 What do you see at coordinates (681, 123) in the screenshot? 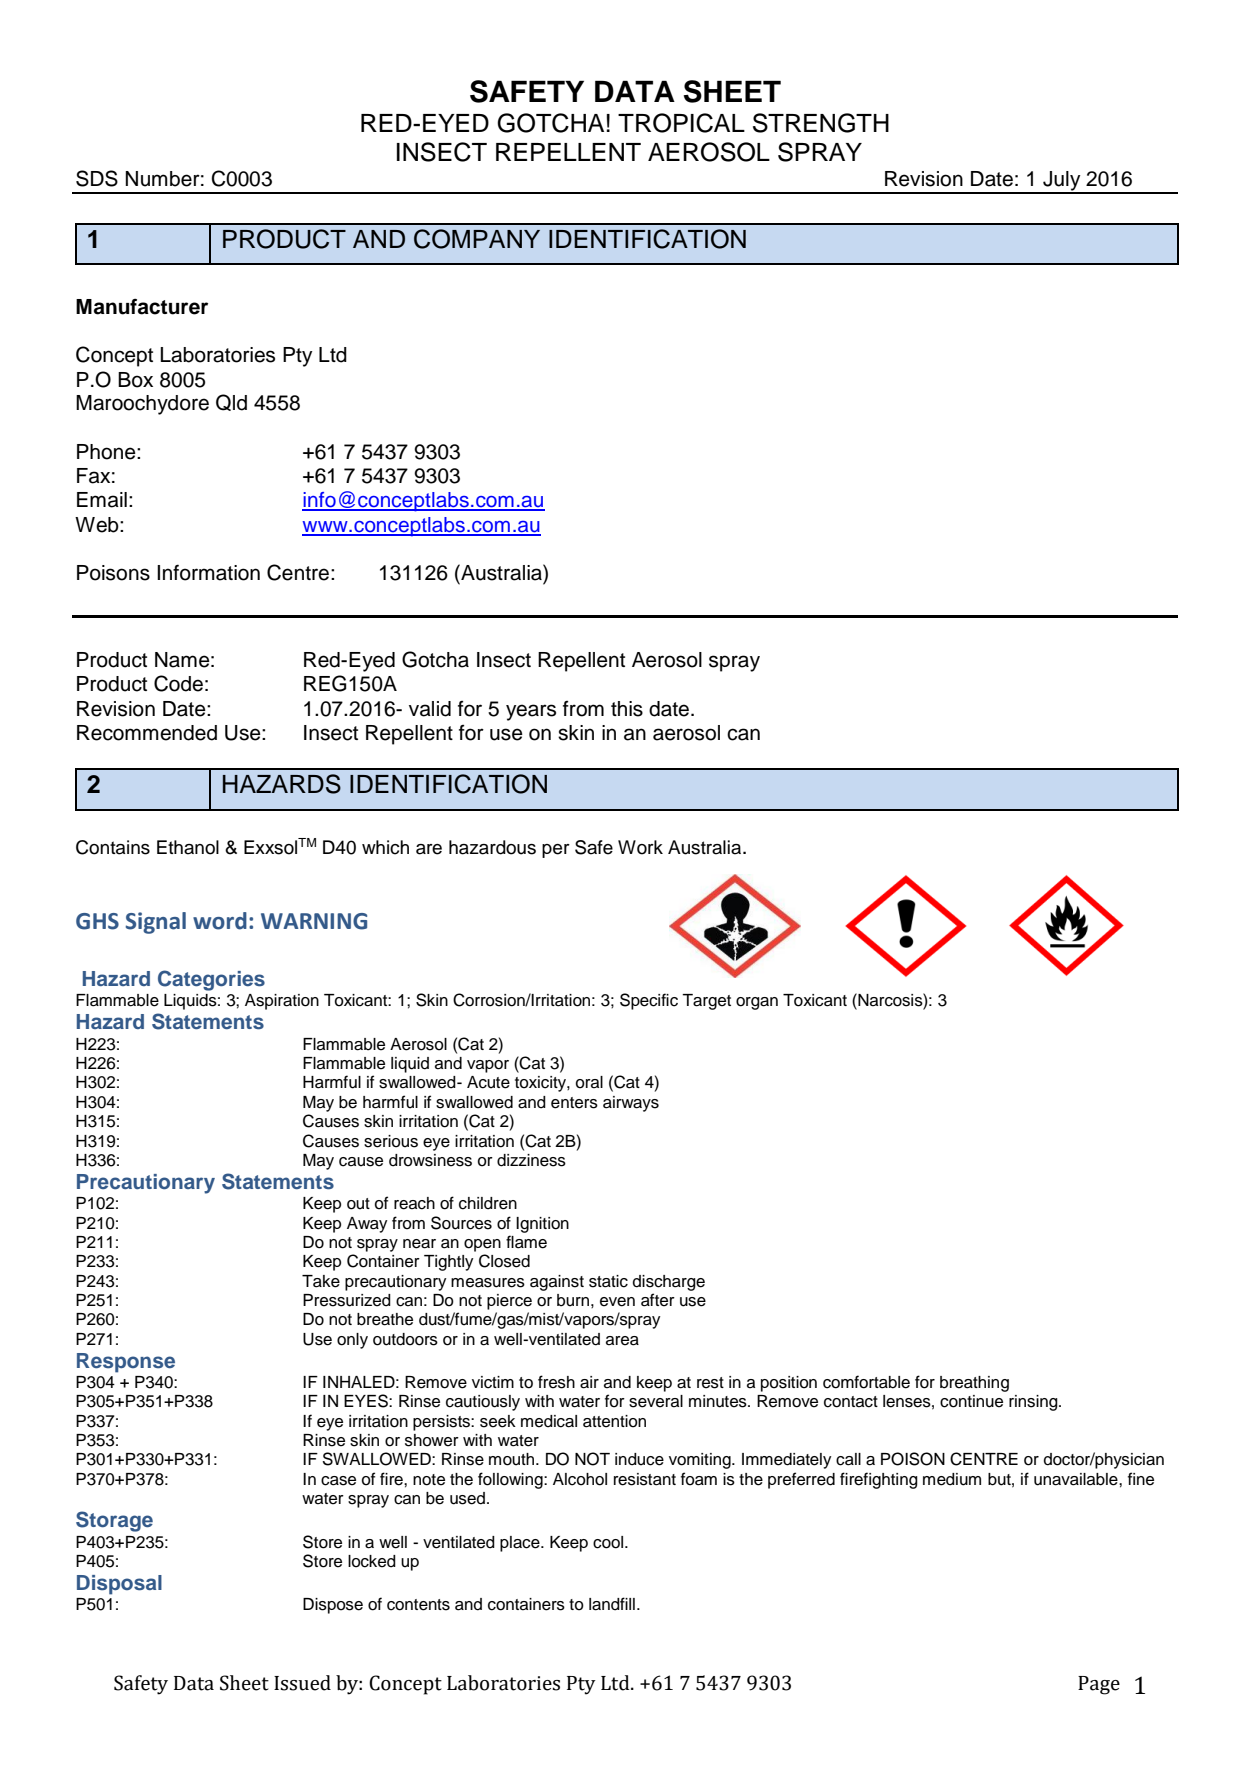
I see `TROPICAL` at bounding box center [681, 123].
